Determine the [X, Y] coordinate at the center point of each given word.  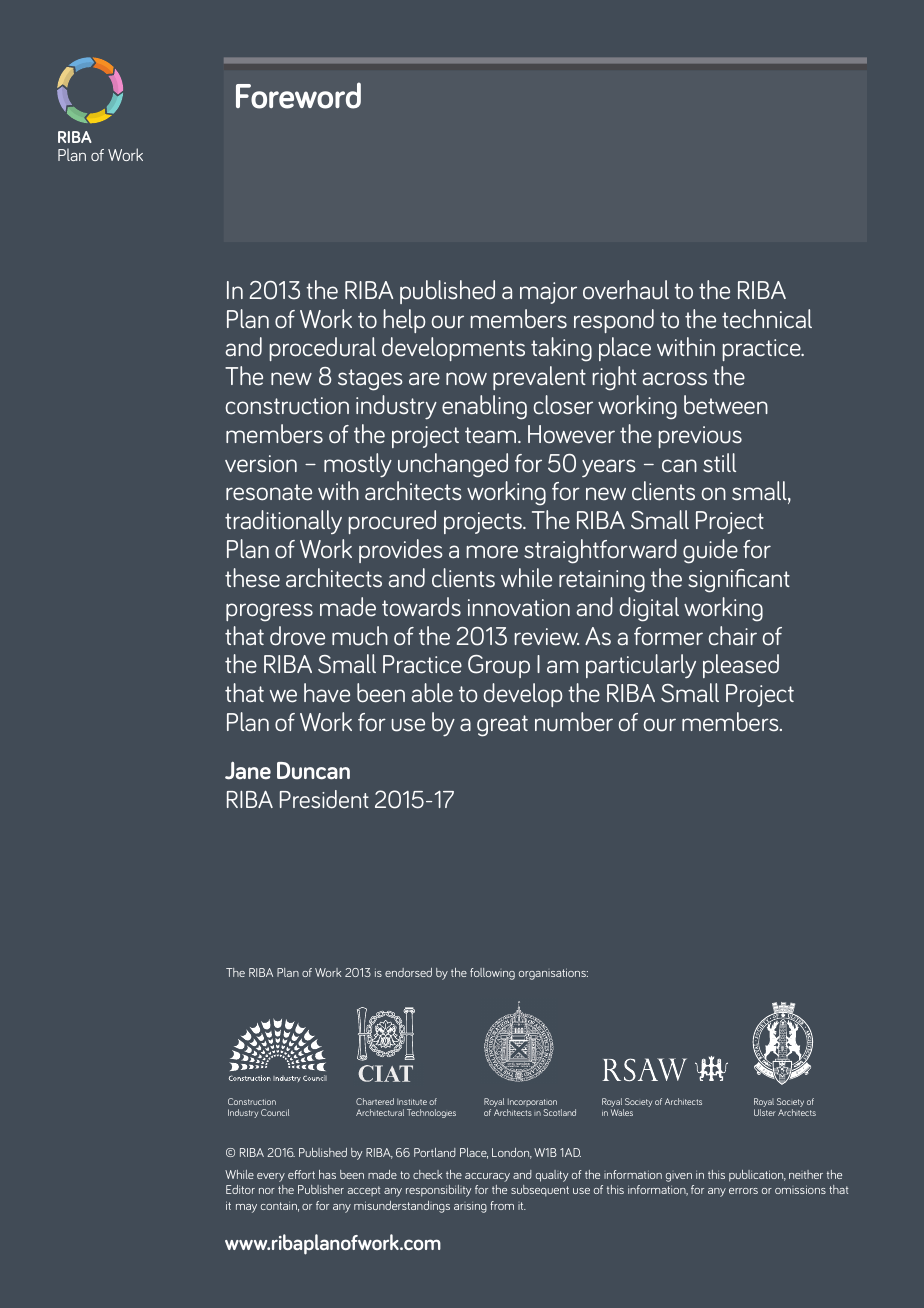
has [327, 1174]
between [726, 405]
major [548, 293]
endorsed [408, 972]
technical [767, 319]
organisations [553, 974]
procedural [322, 349]
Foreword [298, 95]
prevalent [539, 378]
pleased [741, 666]
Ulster [765, 1112]
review [546, 637]
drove [297, 636]
